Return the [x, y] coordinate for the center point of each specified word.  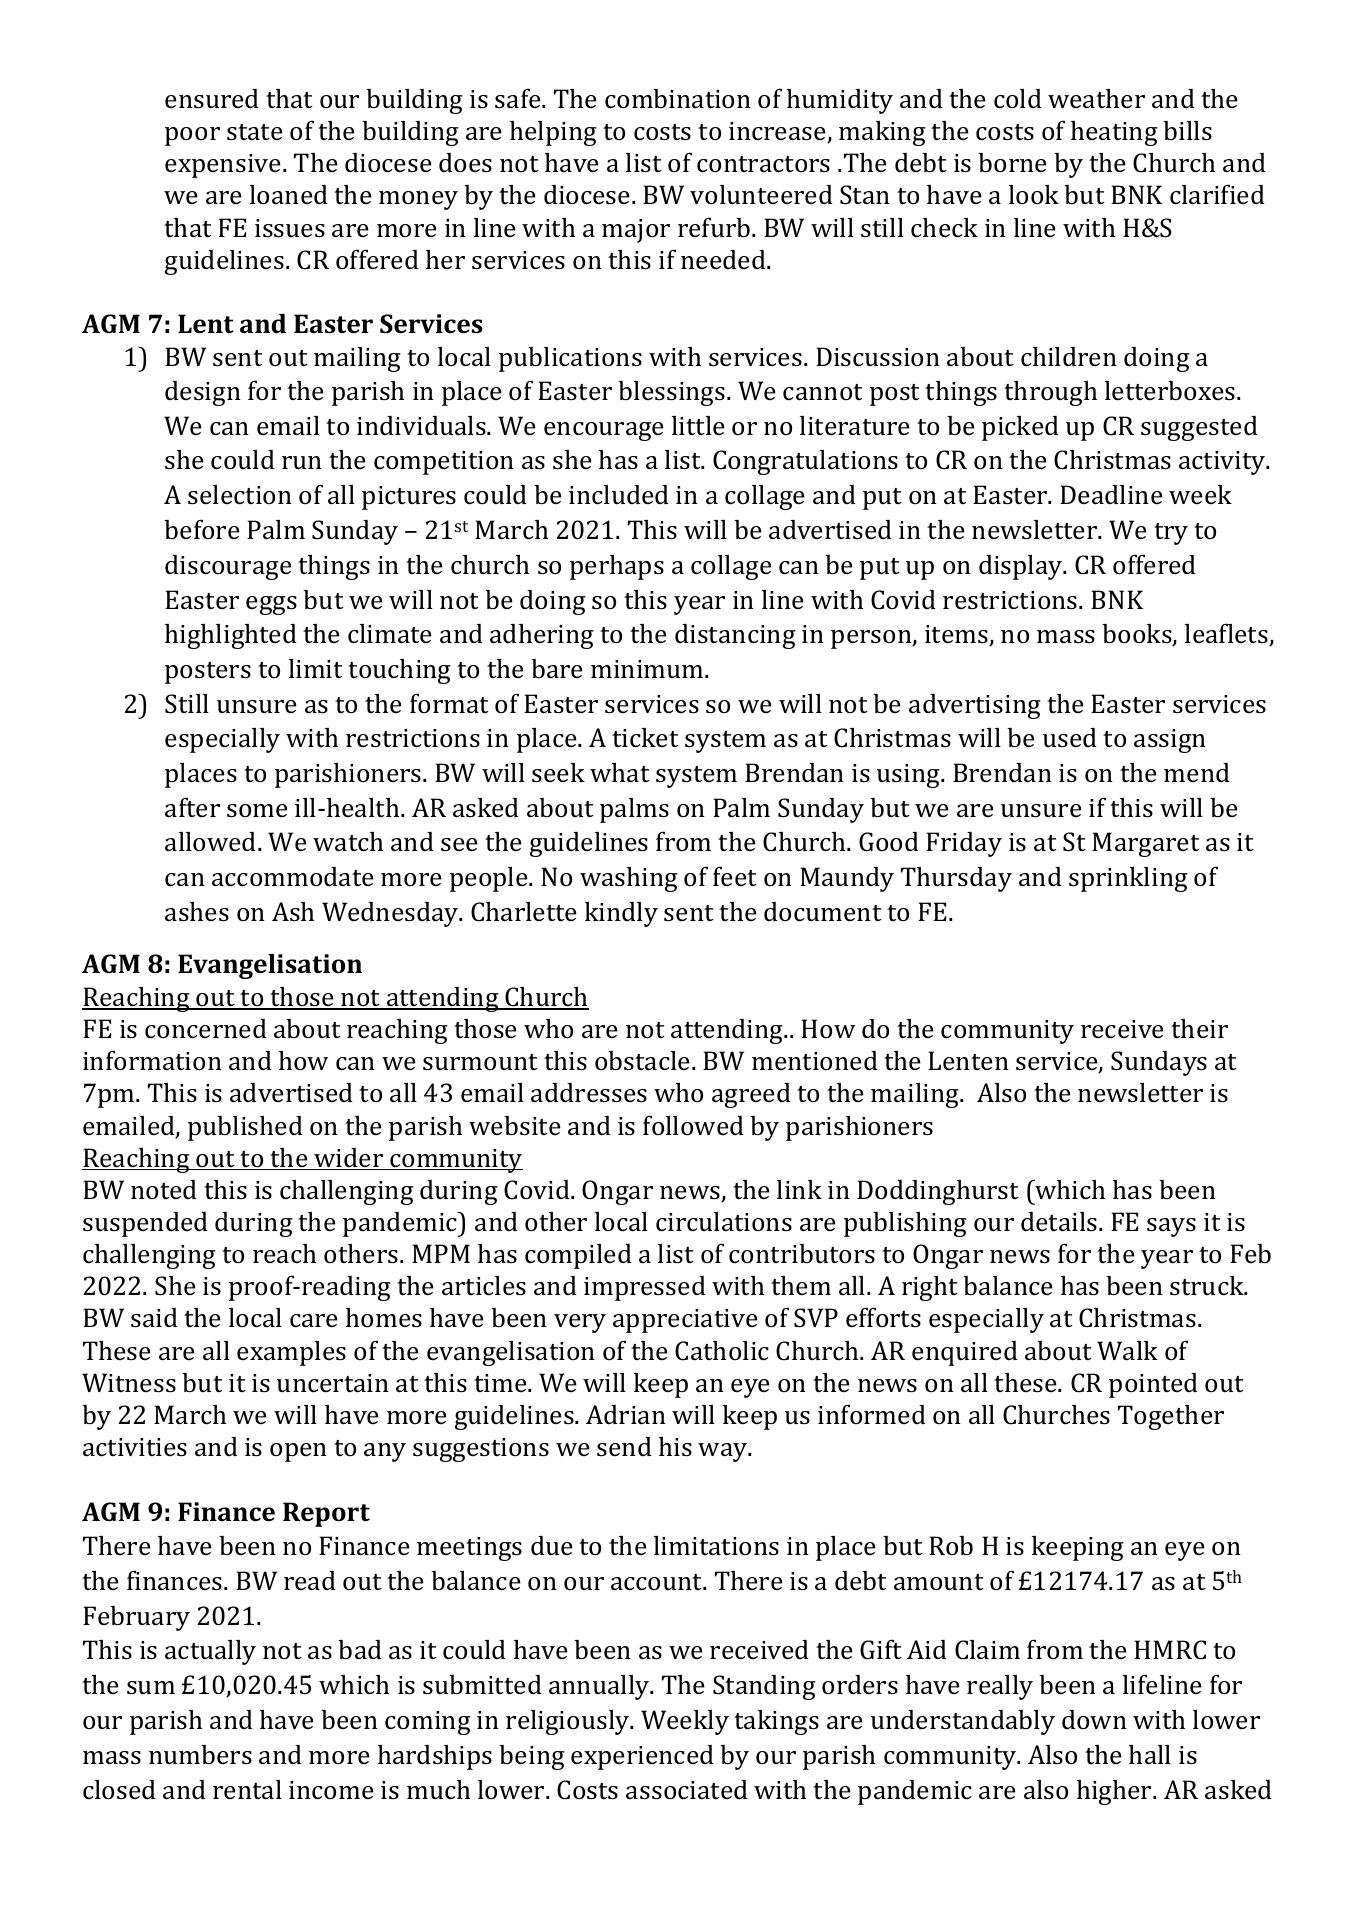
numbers [200, 1755]
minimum [648, 669]
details [1060, 1222]
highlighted [231, 636]
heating [1114, 133]
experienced [642, 1757]
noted [164, 1189]
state [255, 132]
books [1138, 635]
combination [678, 99]
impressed [645, 1288]
